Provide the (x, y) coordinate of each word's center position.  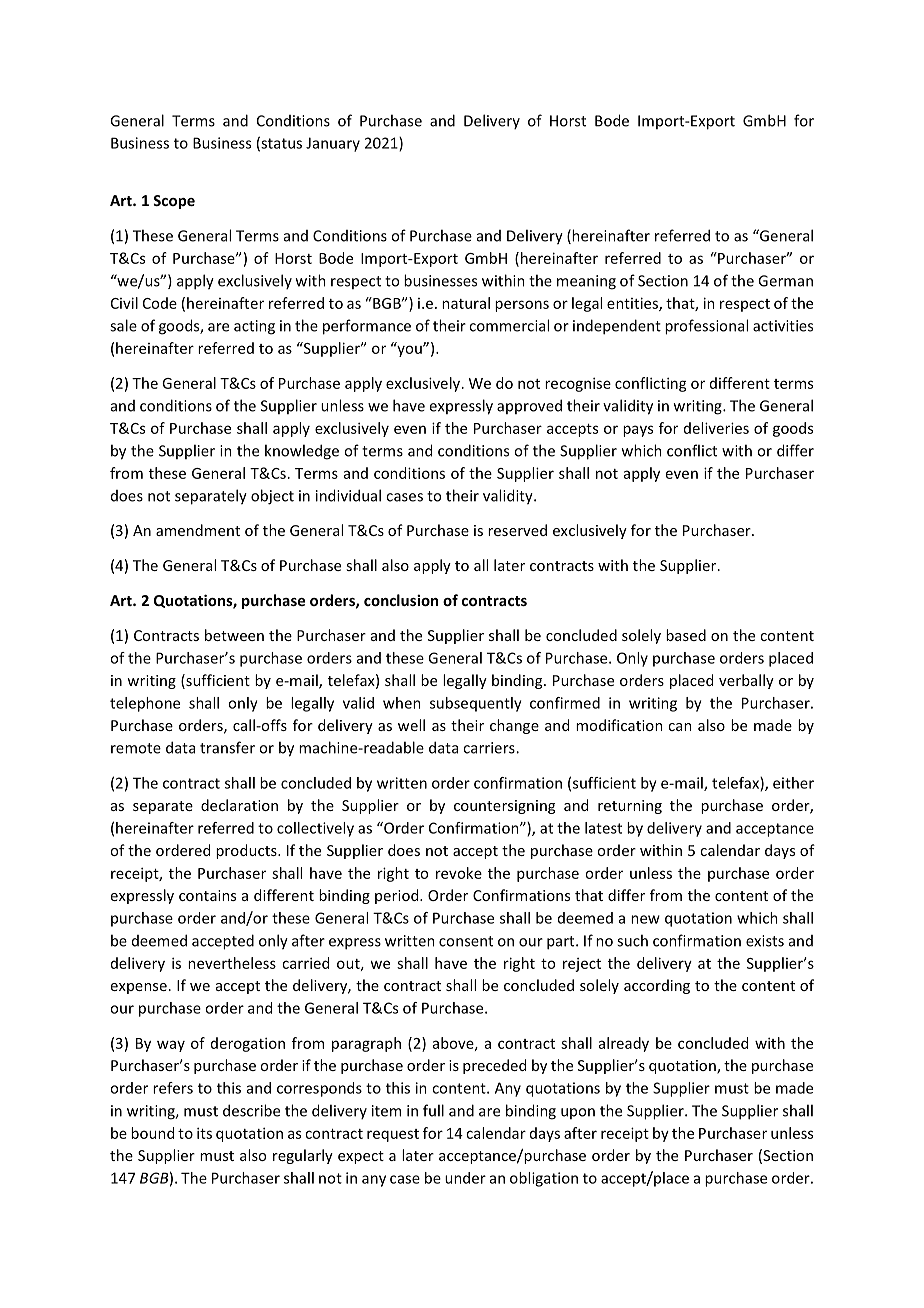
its (204, 1133)
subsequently (476, 704)
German (785, 281)
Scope (174, 202)
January (333, 144)
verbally (746, 681)
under (465, 1178)
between (234, 635)
